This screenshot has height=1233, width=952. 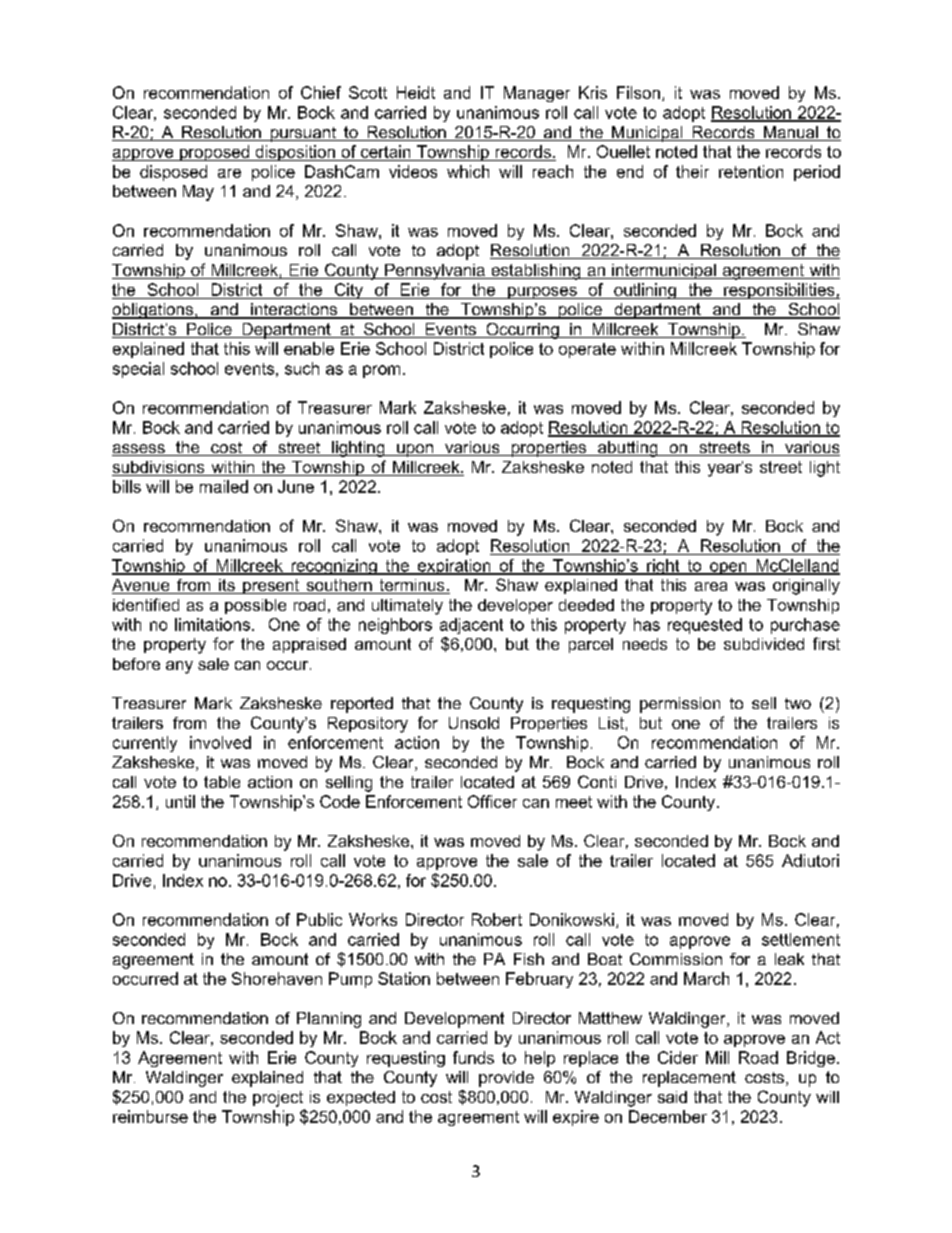 What do you see at coordinates (212, 624) in the screenshot?
I see `limitations` at bounding box center [212, 624].
